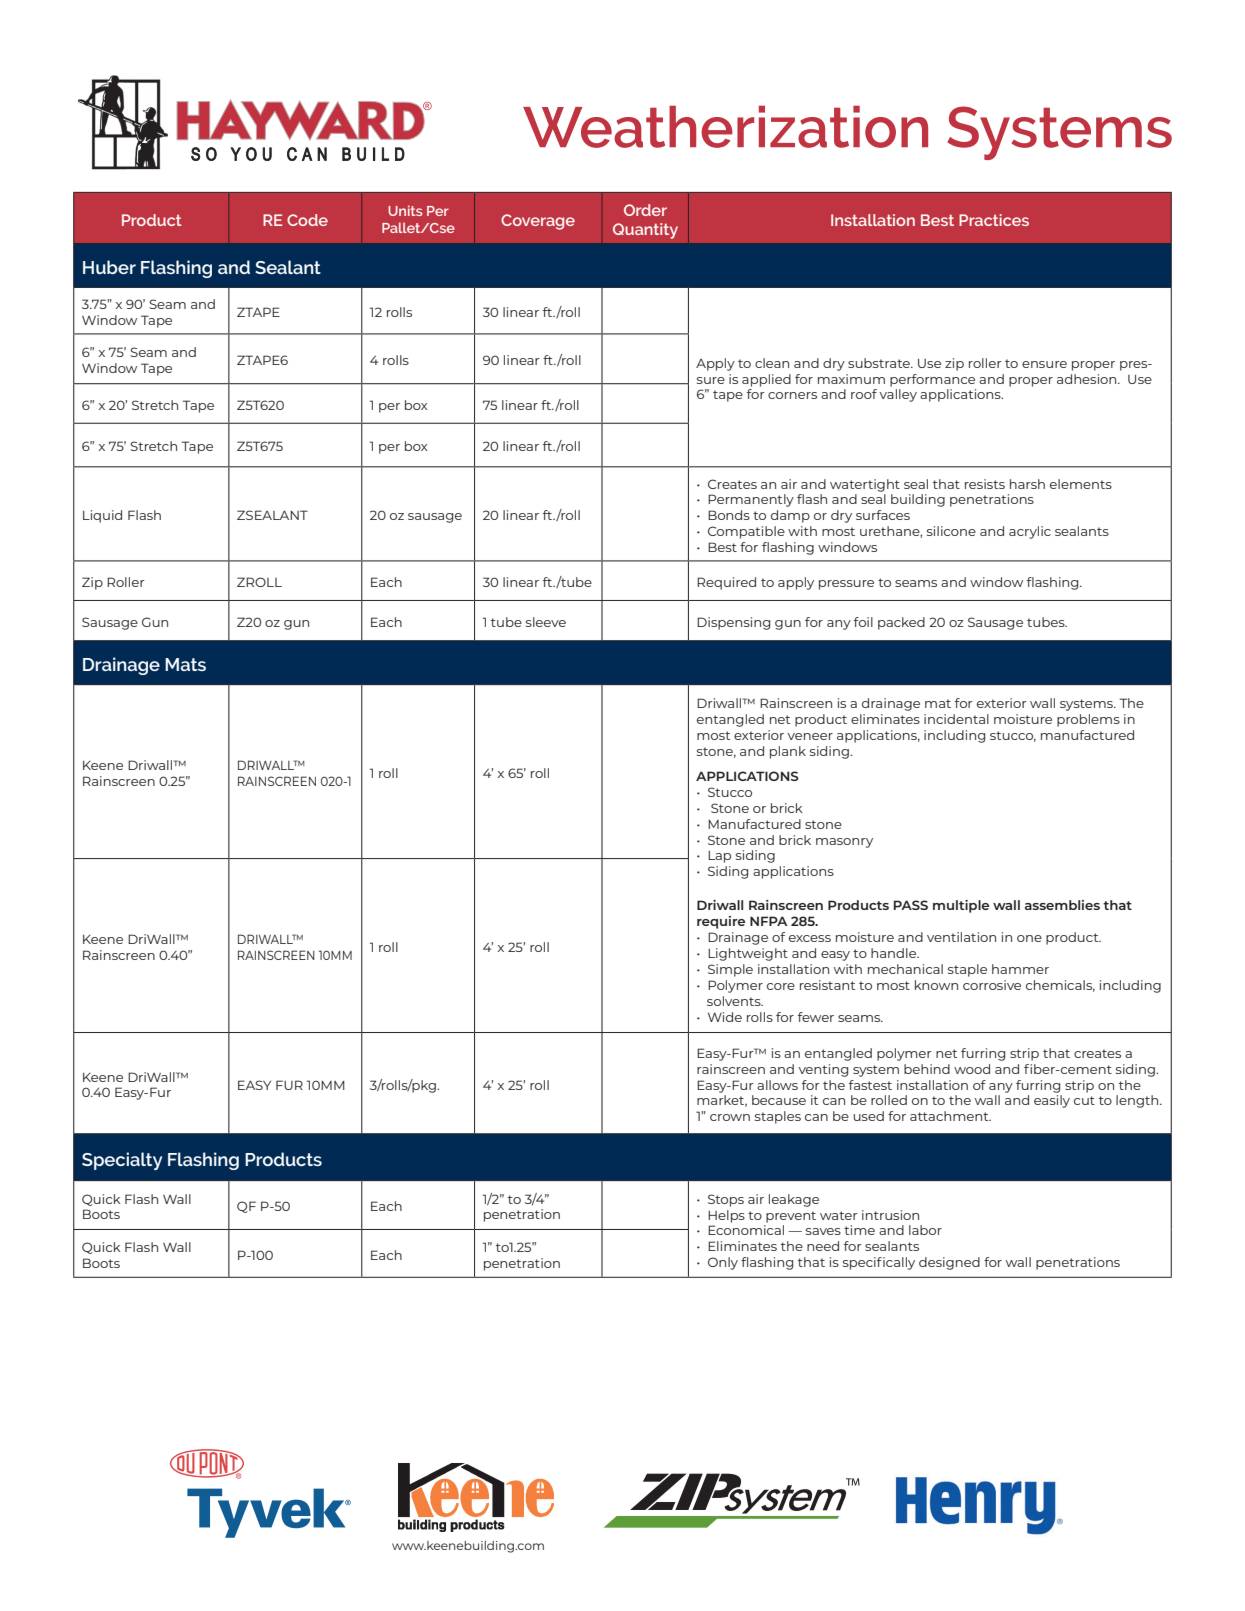  Describe the element at coordinates (723, 1263) in the screenshot. I see `Only` at that location.
